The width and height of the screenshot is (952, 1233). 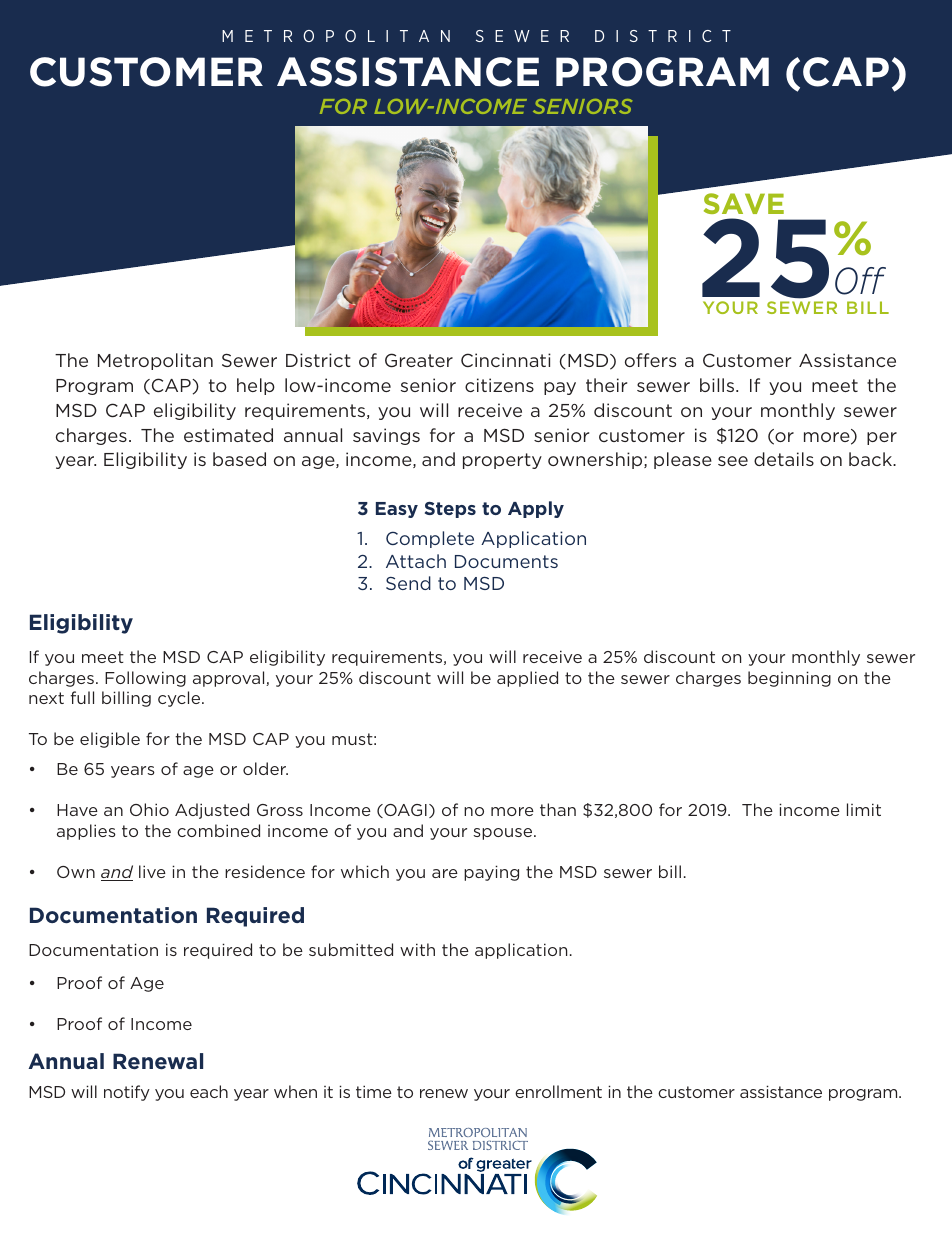 I want to click on limit, so click(x=864, y=809).
